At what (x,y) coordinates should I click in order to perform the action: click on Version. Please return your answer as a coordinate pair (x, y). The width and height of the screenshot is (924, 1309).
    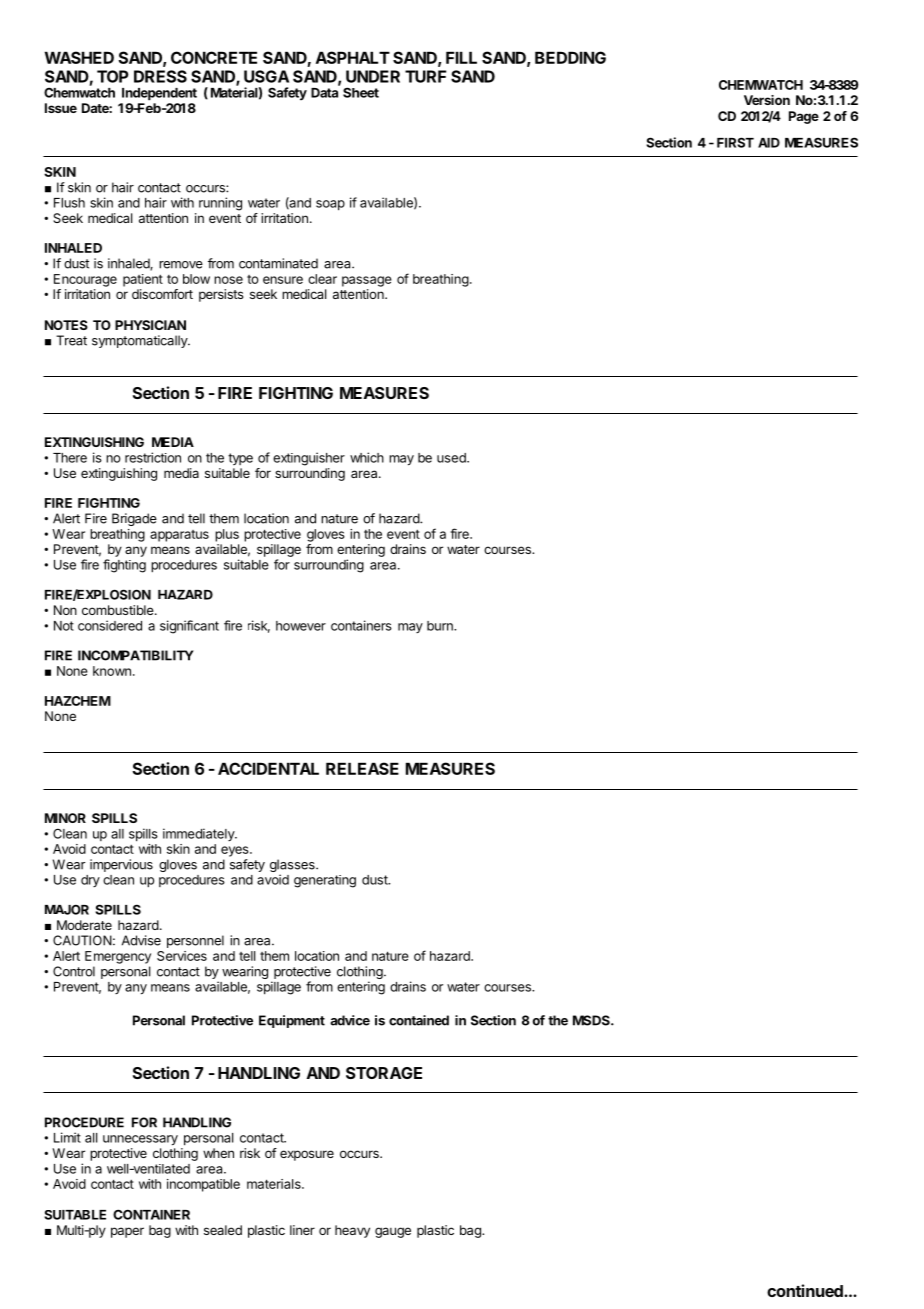
    Looking at the image, I should click on (767, 100).
